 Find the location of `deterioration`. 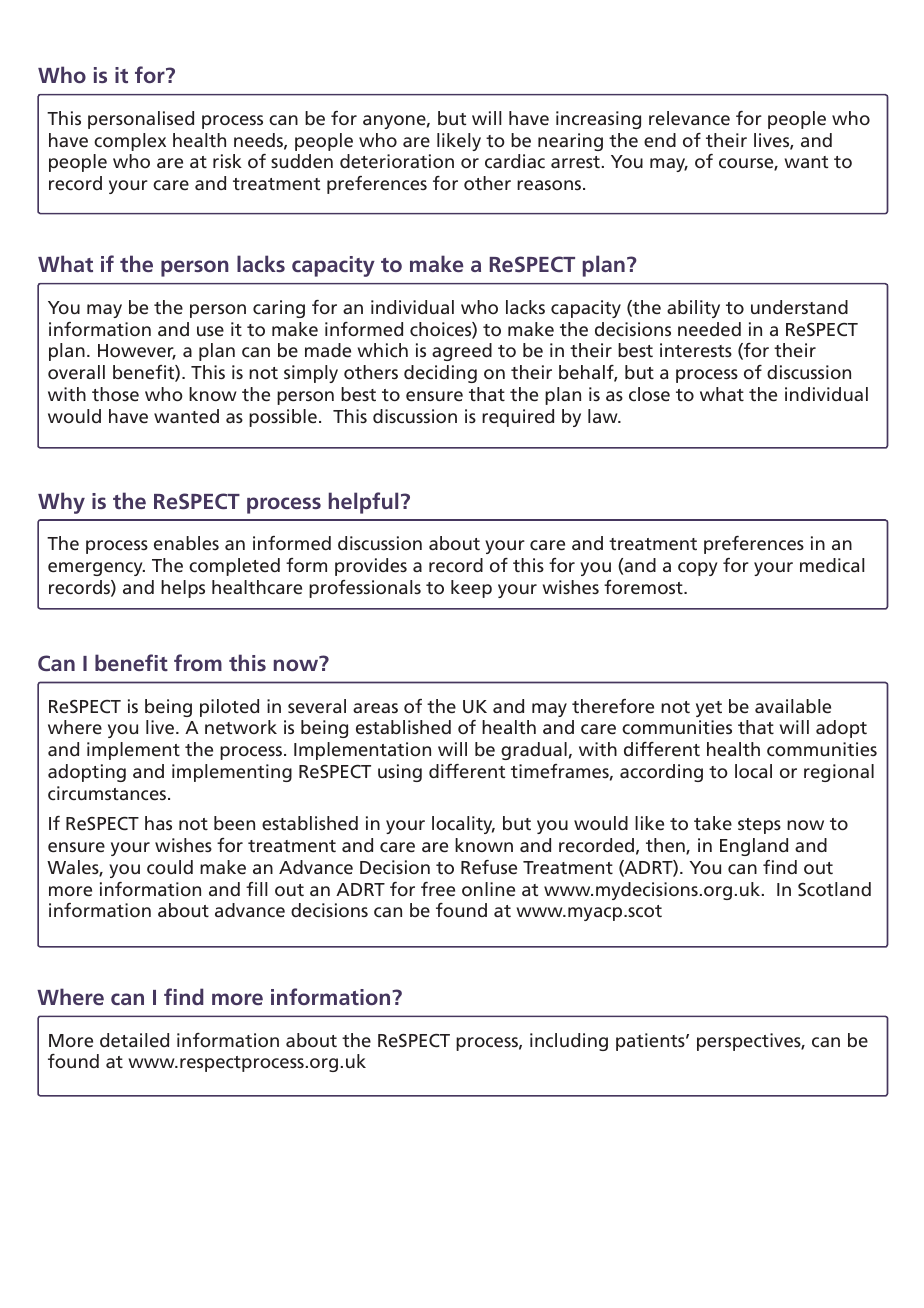

deterioration is located at coordinates (397, 161).
